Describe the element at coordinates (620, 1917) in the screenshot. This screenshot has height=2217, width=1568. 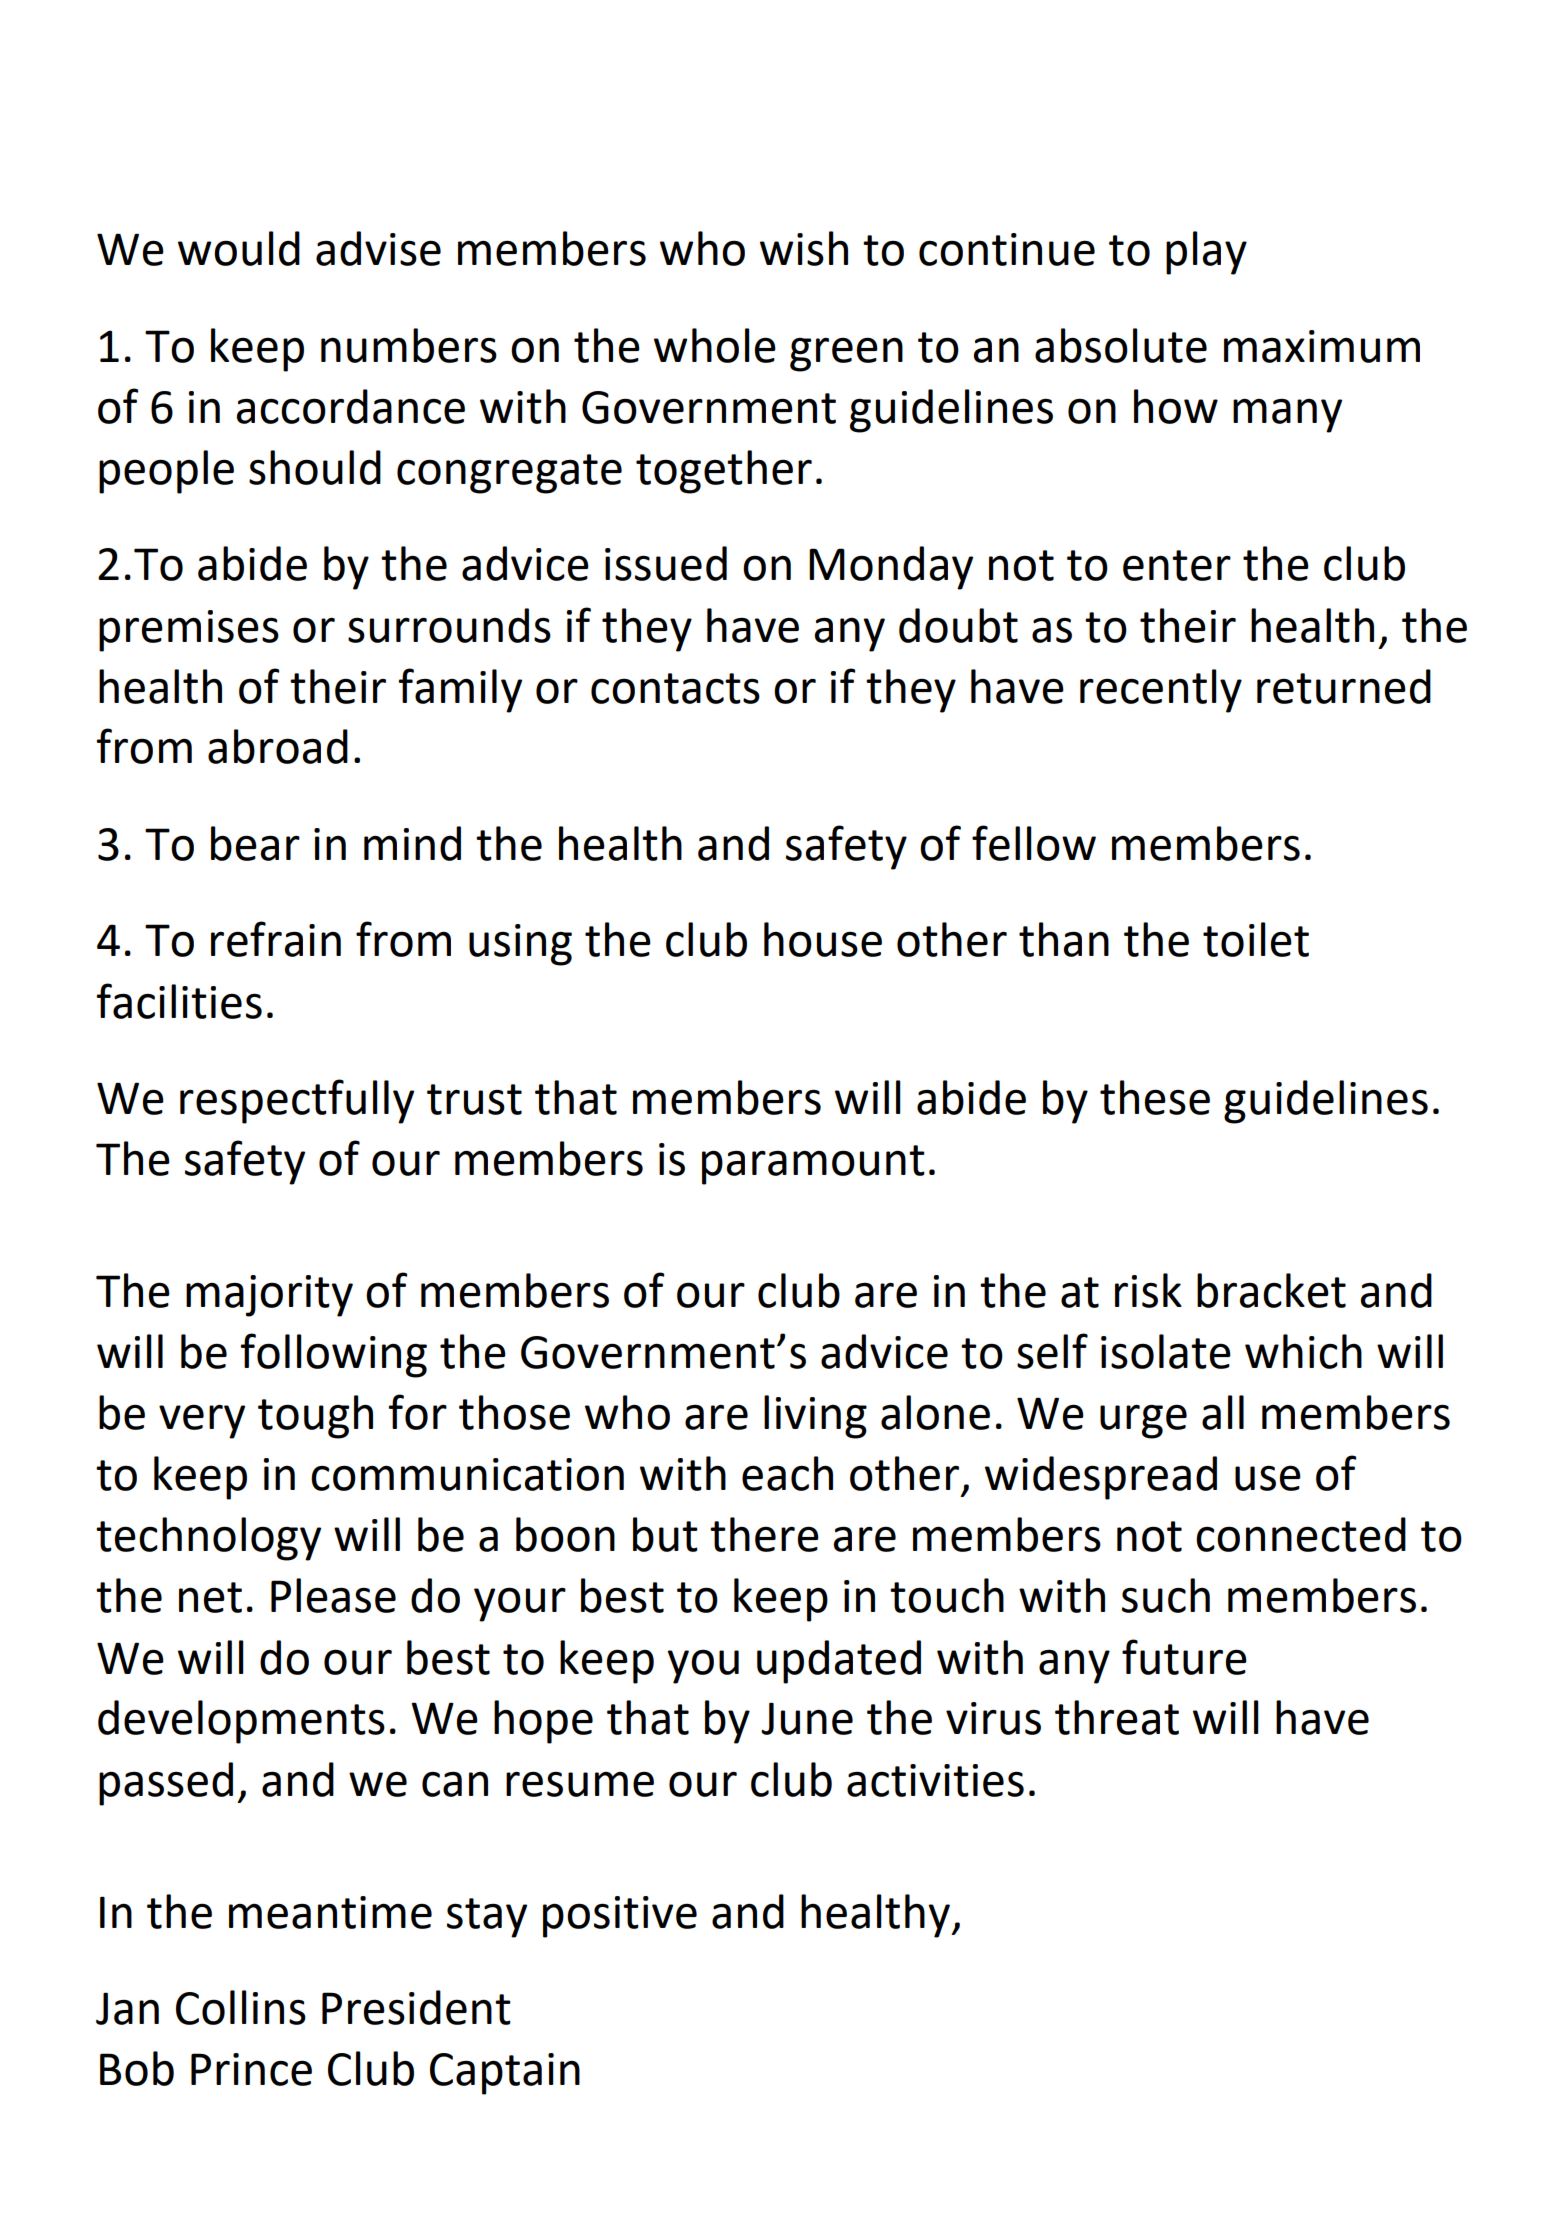
I see `positive` at that location.
